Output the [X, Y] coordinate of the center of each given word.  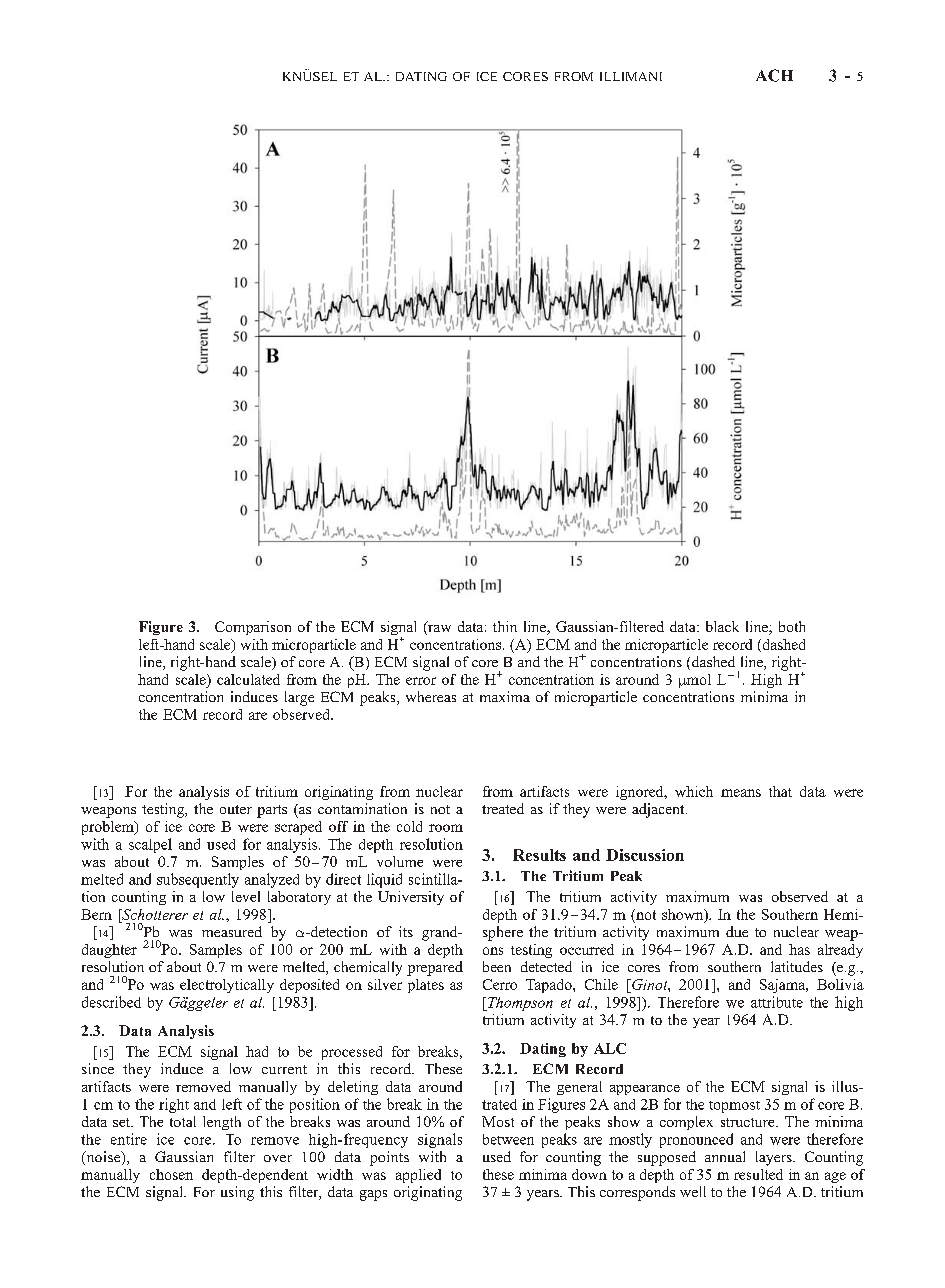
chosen [171, 1174]
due [737, 931]
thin [505, 626]
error [421, 681]
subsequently [198, 880]
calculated [248, 679]
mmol [695, 681]
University [411, 898]
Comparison [253, 628]
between [508, 1139]
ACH [774, 75]
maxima [505, 696]
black [722, 626]
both [792, 626]
